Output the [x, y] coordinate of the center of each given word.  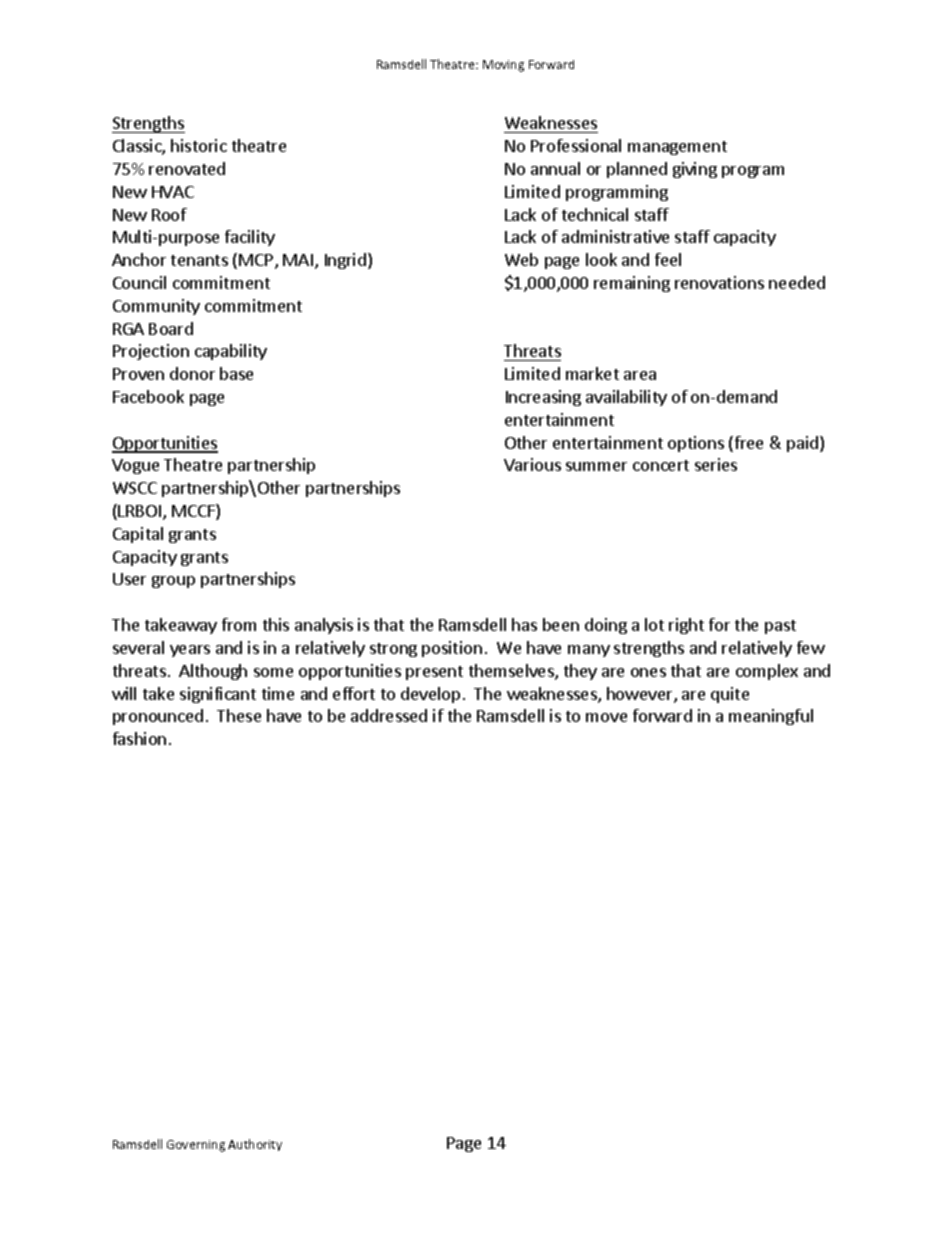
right [686, 626]
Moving [503, 66]
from [239, 624]
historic [199, 145]
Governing [196, 1146]
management [677, 148]
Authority [255, 1145]
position [452, 649]
